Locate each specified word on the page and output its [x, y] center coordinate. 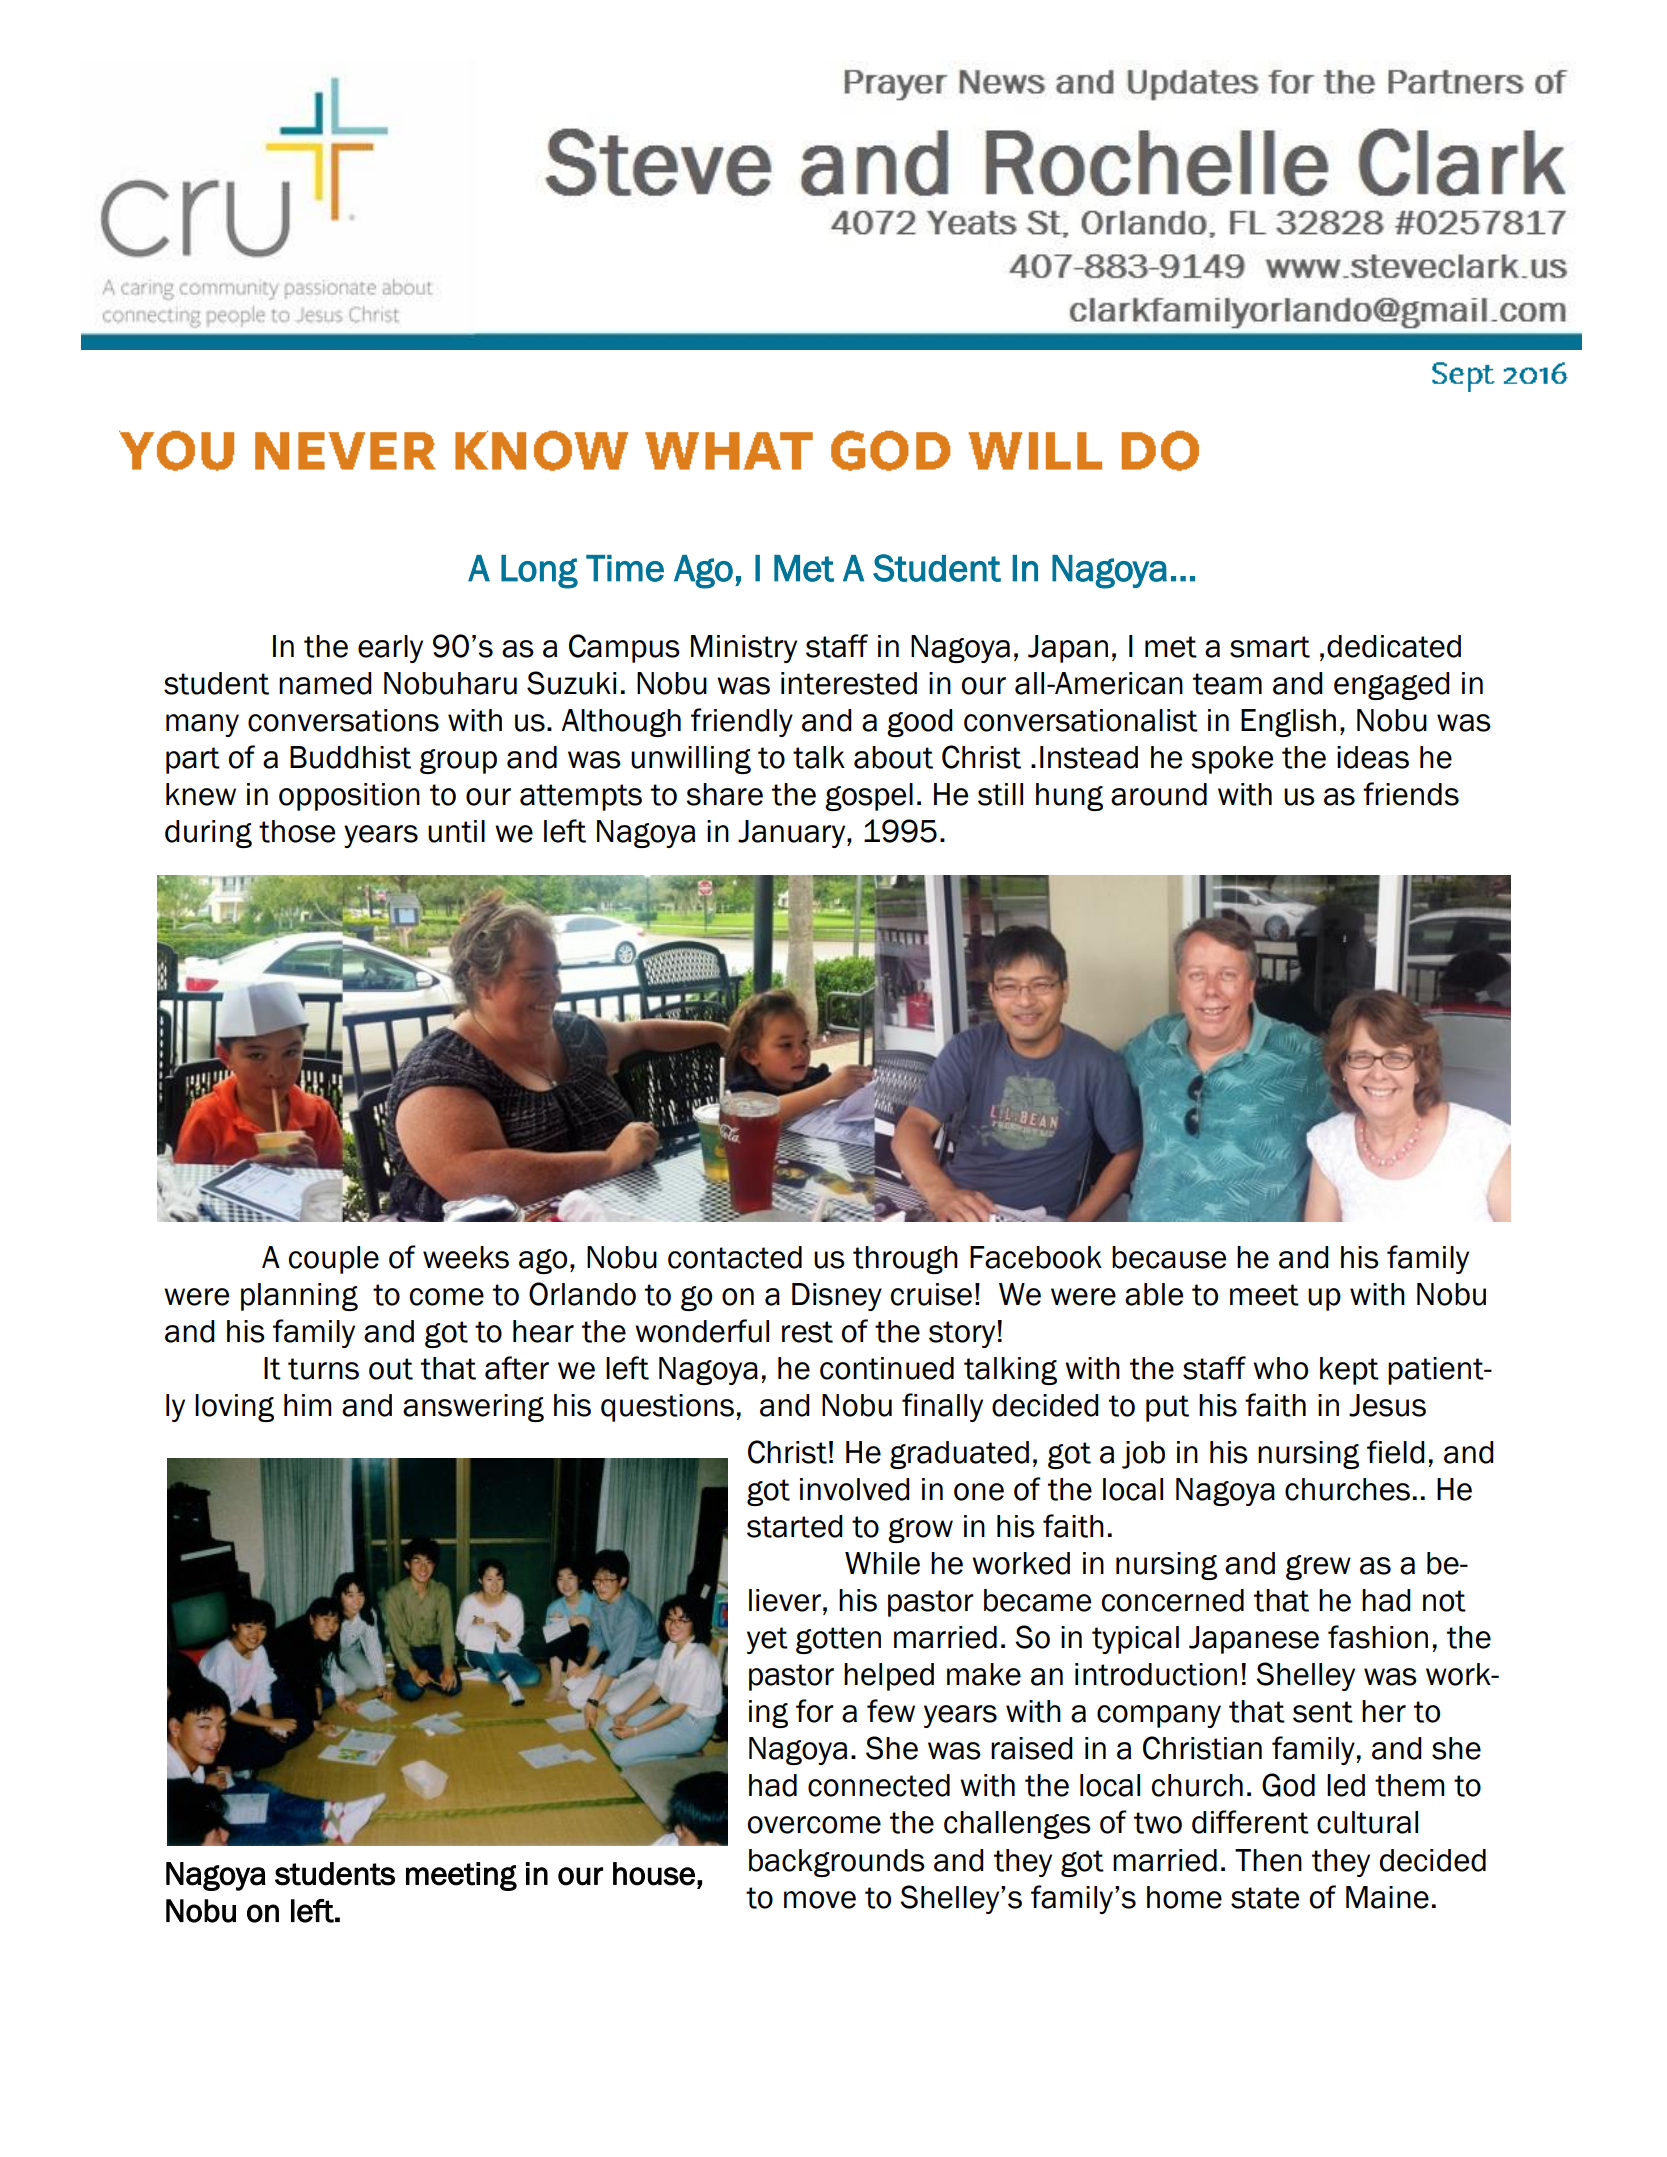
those [297, 831]
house [654, 1874]
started [795, 1526]
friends [1411, 794]
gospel [869, 797]
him [308, 1405]
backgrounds [837, 1863]
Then [1268, 1860]
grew [1318, 1567]
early [390, 649]
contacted [735, 1257]
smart [1270, 647]
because [1169, 1257]
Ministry [744, 649]
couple [334, 1260]
